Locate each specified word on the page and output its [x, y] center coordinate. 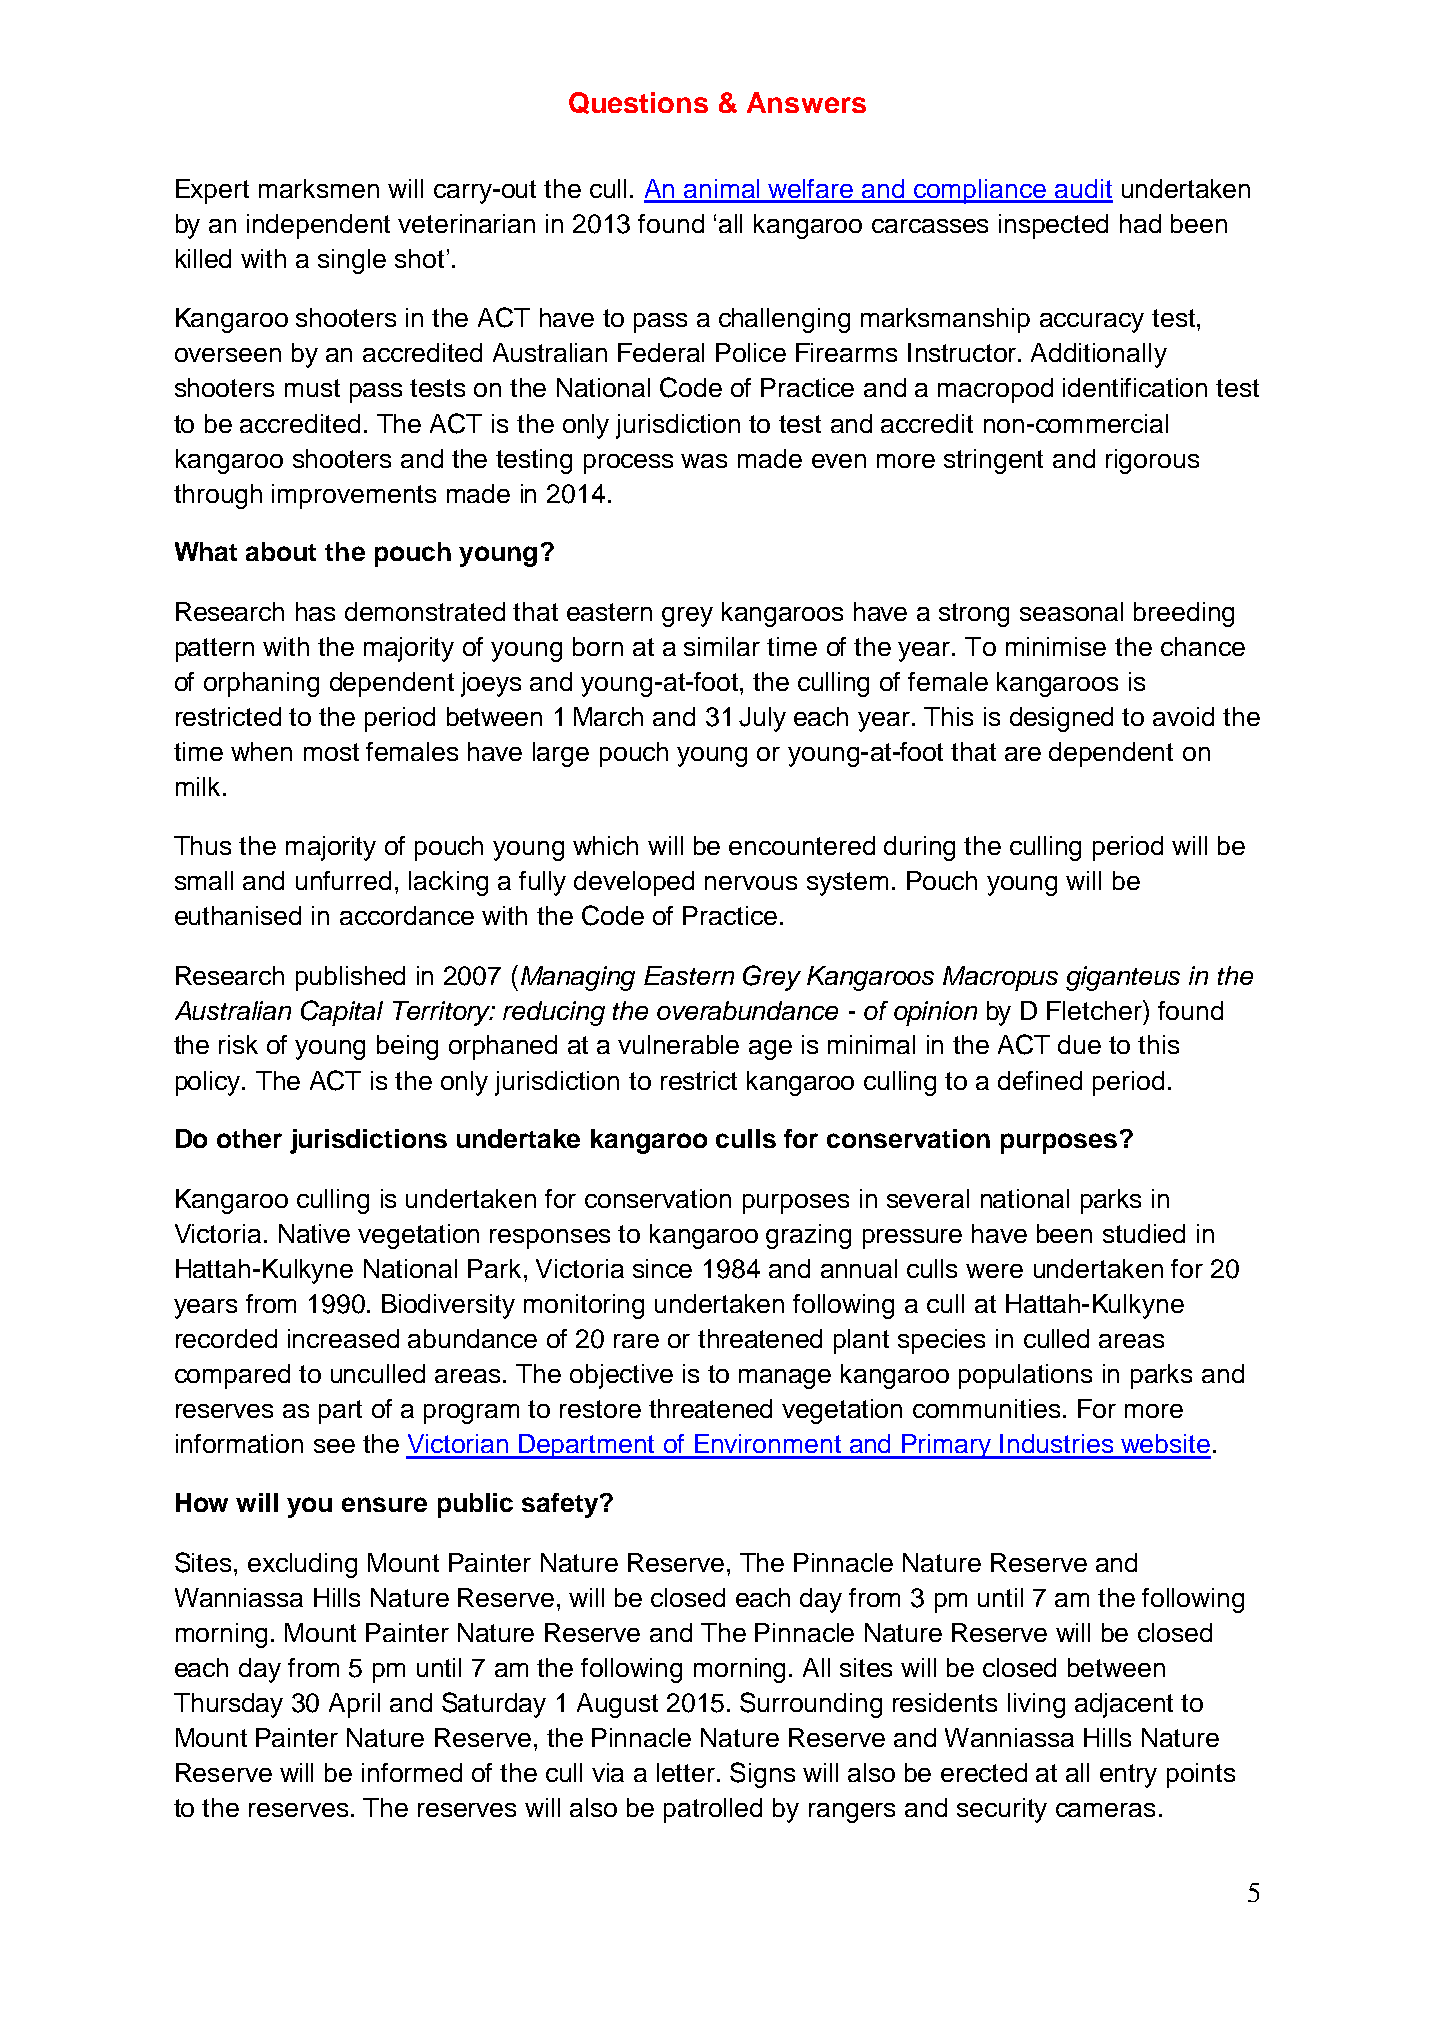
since [662, 1268]
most [331, 752]
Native [314, 1233]
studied [1144, 1233]
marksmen [319, 188]
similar [722, 646]
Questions [638, 103]
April [354, 1705]
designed [1061, 719]
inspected [1053, 226]
